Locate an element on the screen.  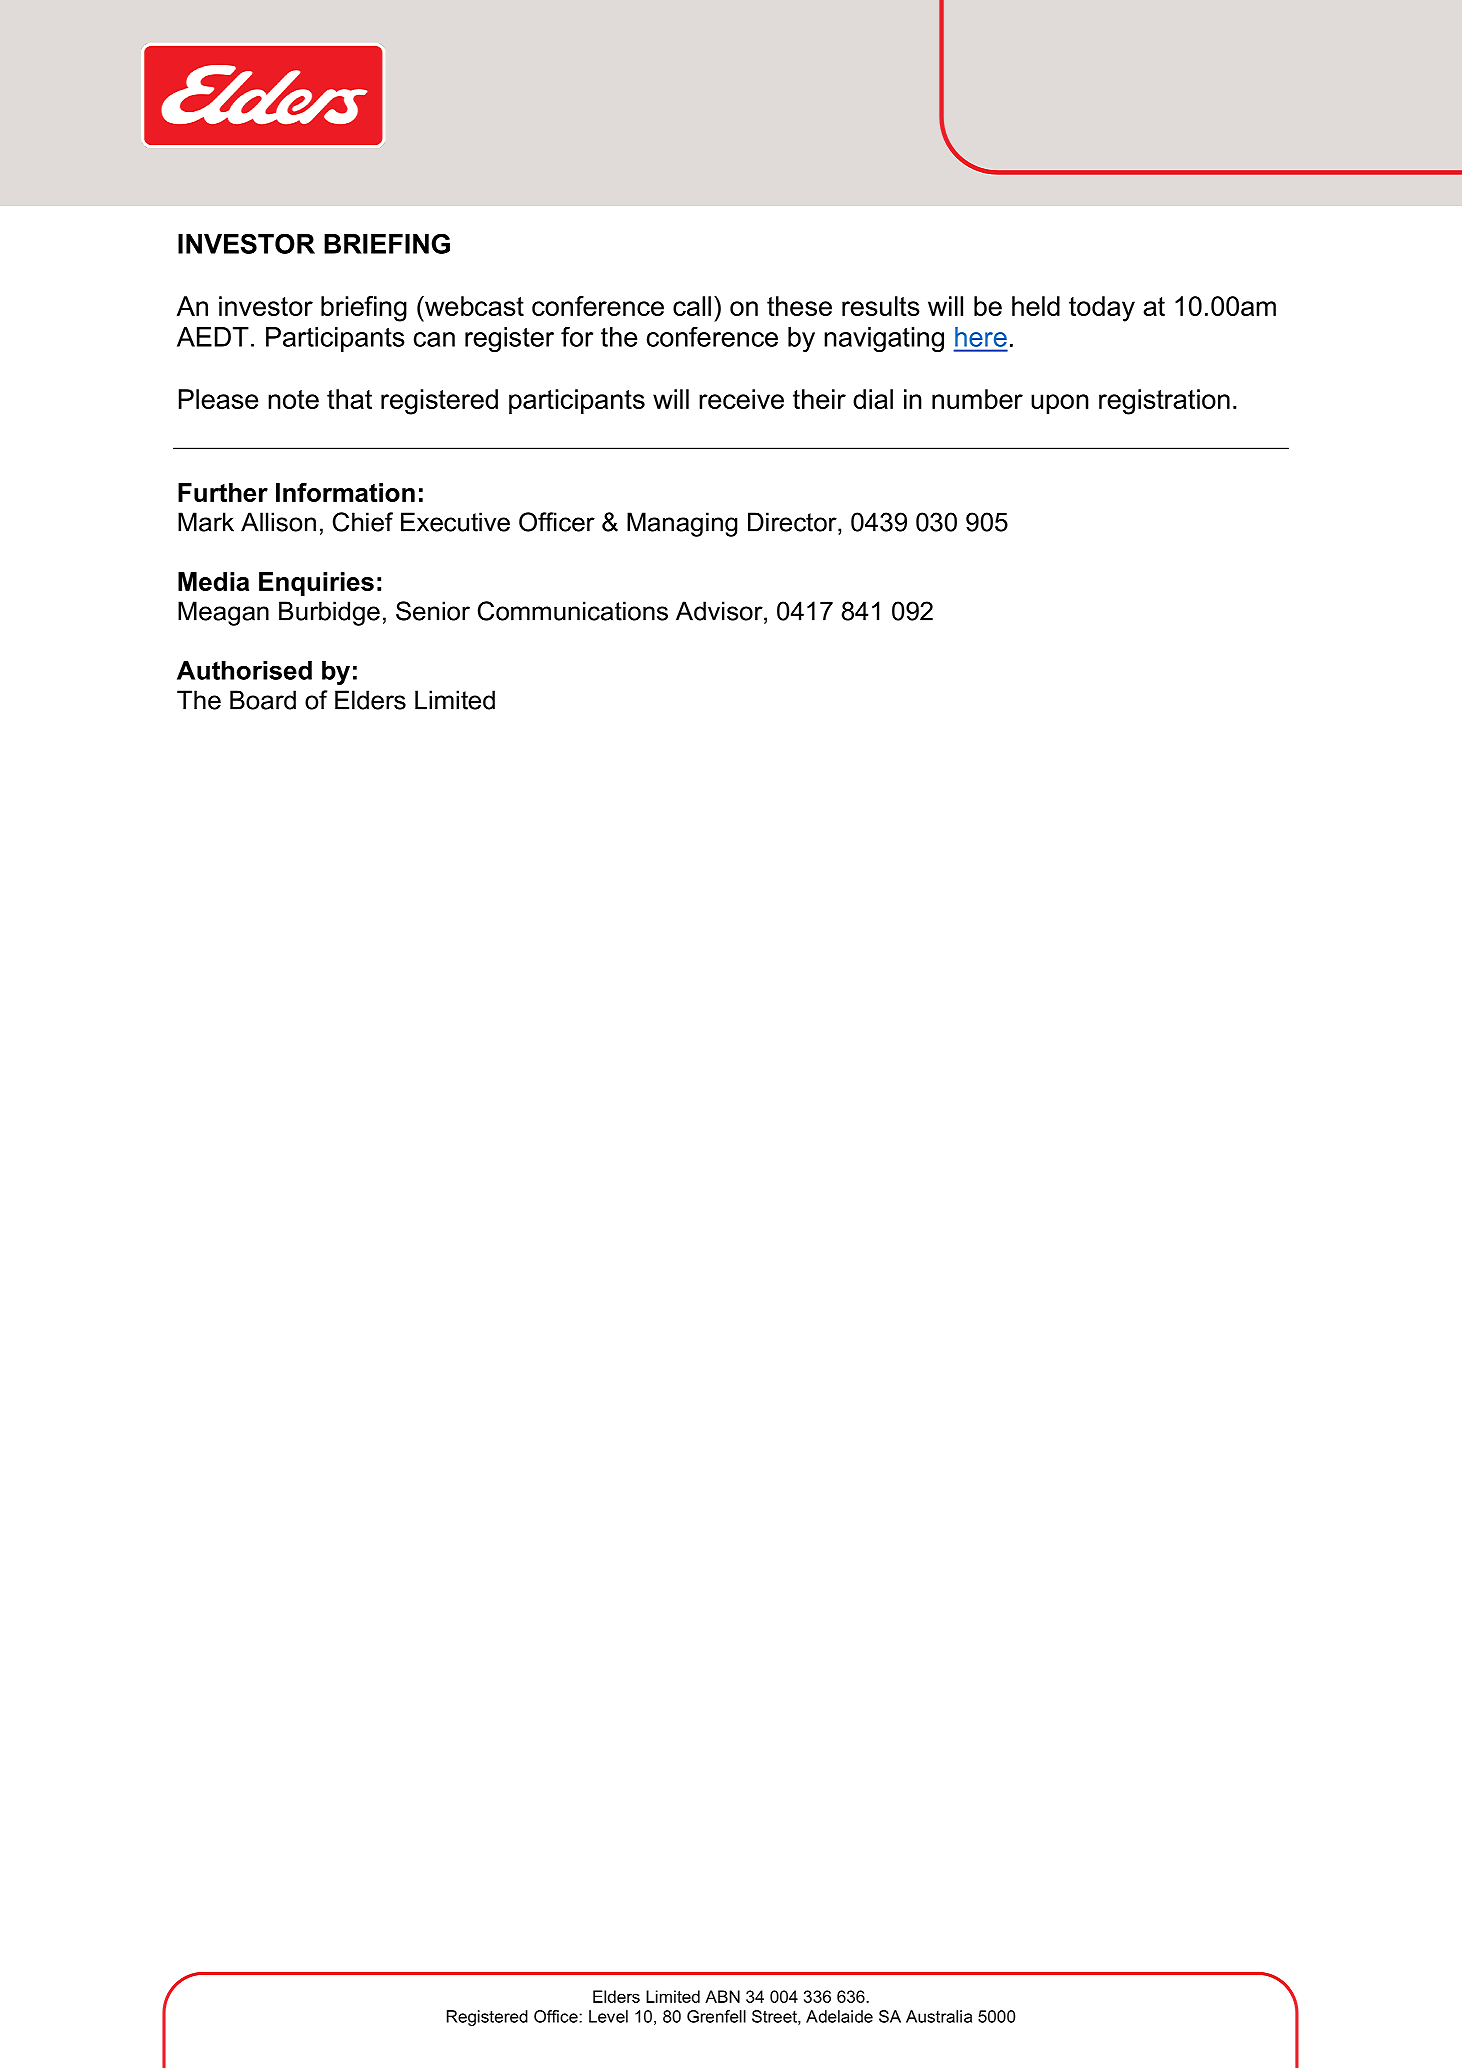
Communications is located at coordinates (573, 611).
